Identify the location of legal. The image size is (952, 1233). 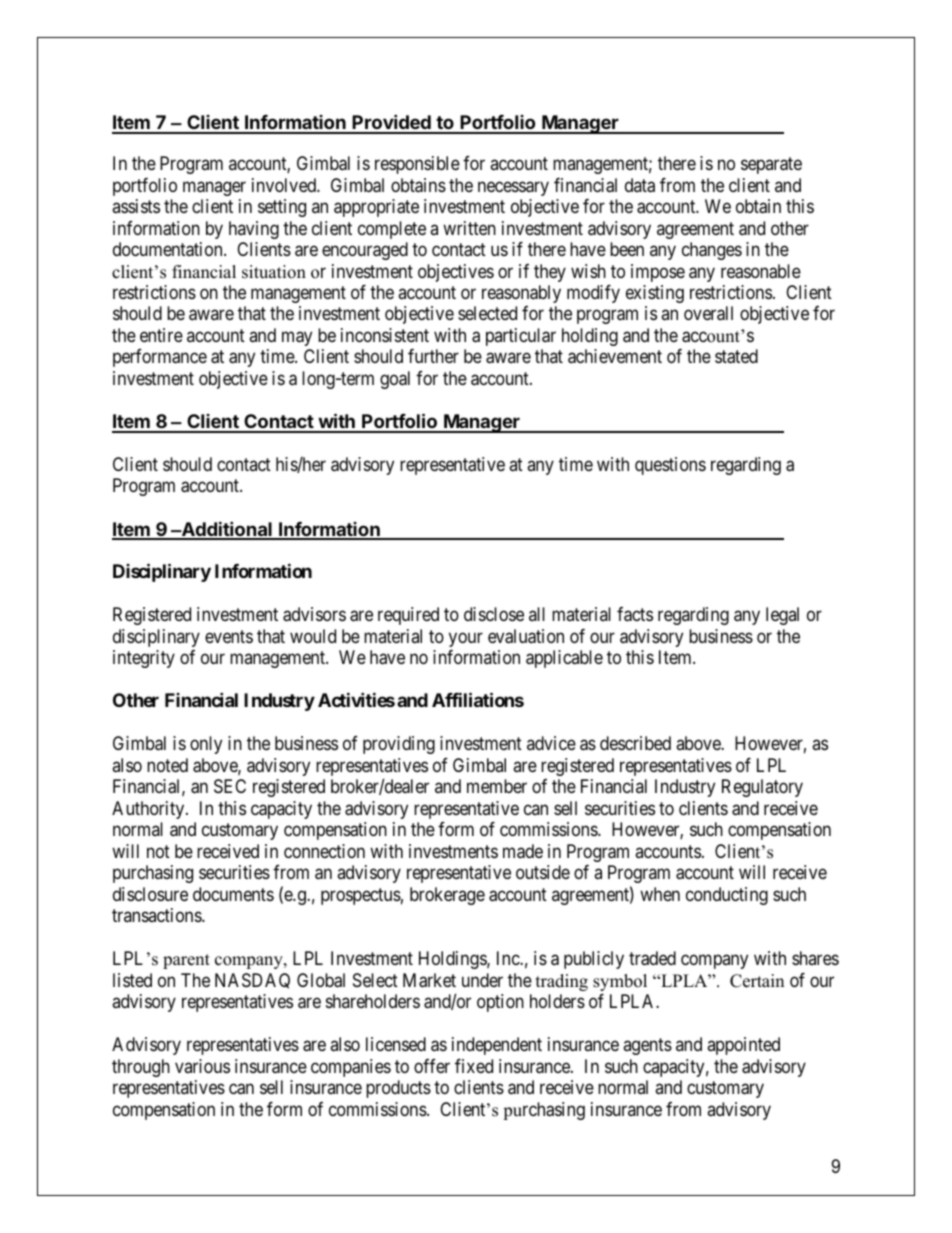
(782, 616).
